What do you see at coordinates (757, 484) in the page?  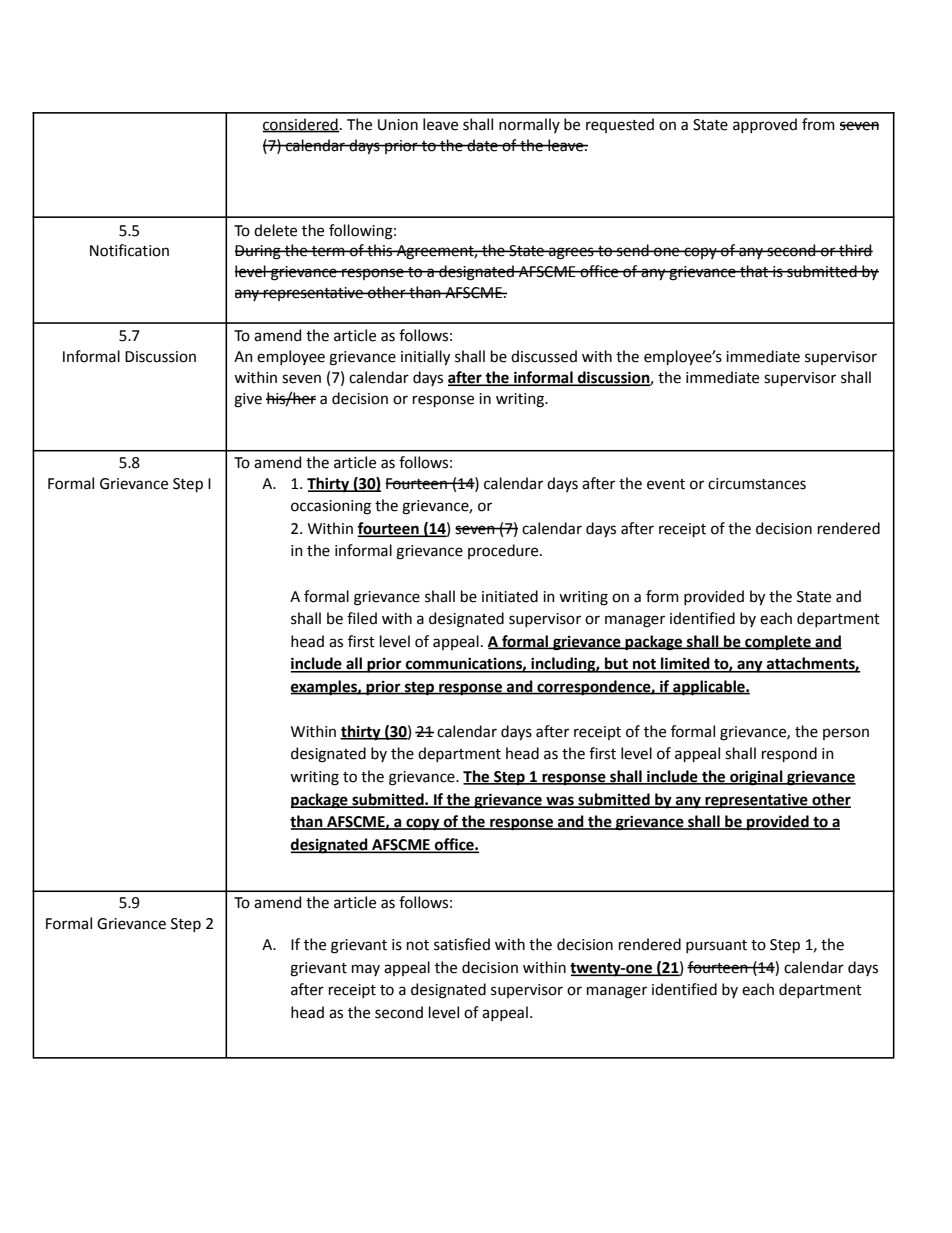 I see `circumstances` at bounding box center [757, 484].
